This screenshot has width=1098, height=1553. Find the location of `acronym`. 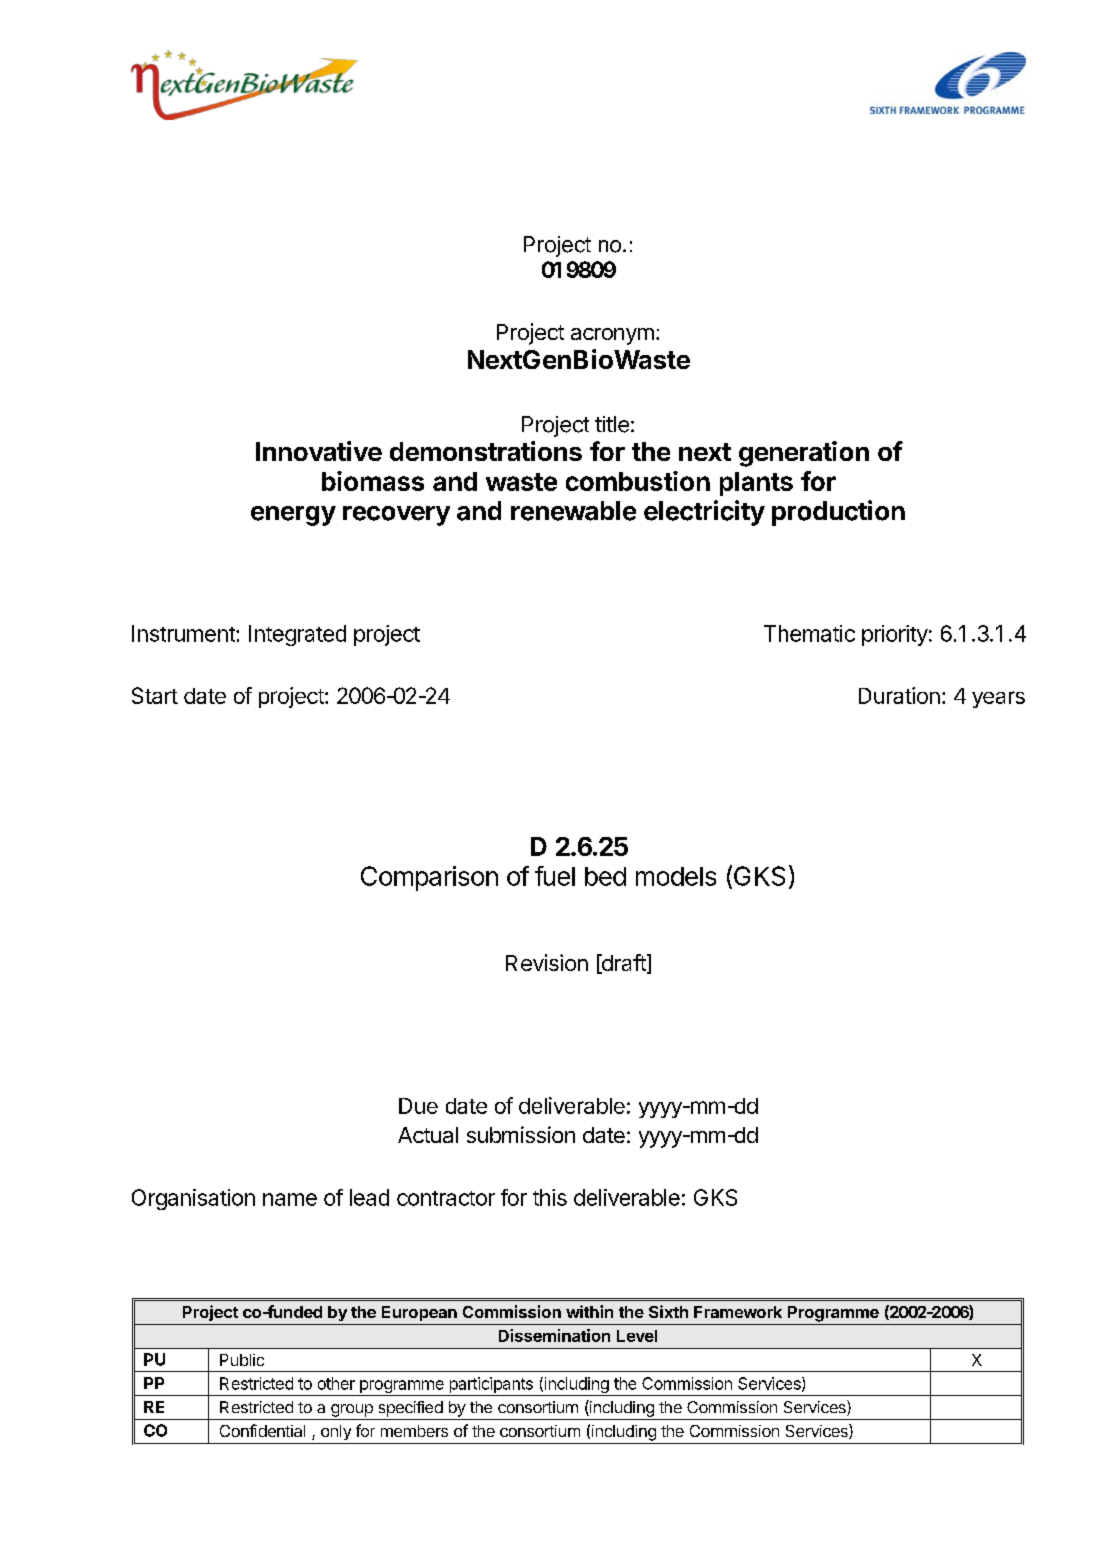

acronym is located at coordinates (612, 336).
